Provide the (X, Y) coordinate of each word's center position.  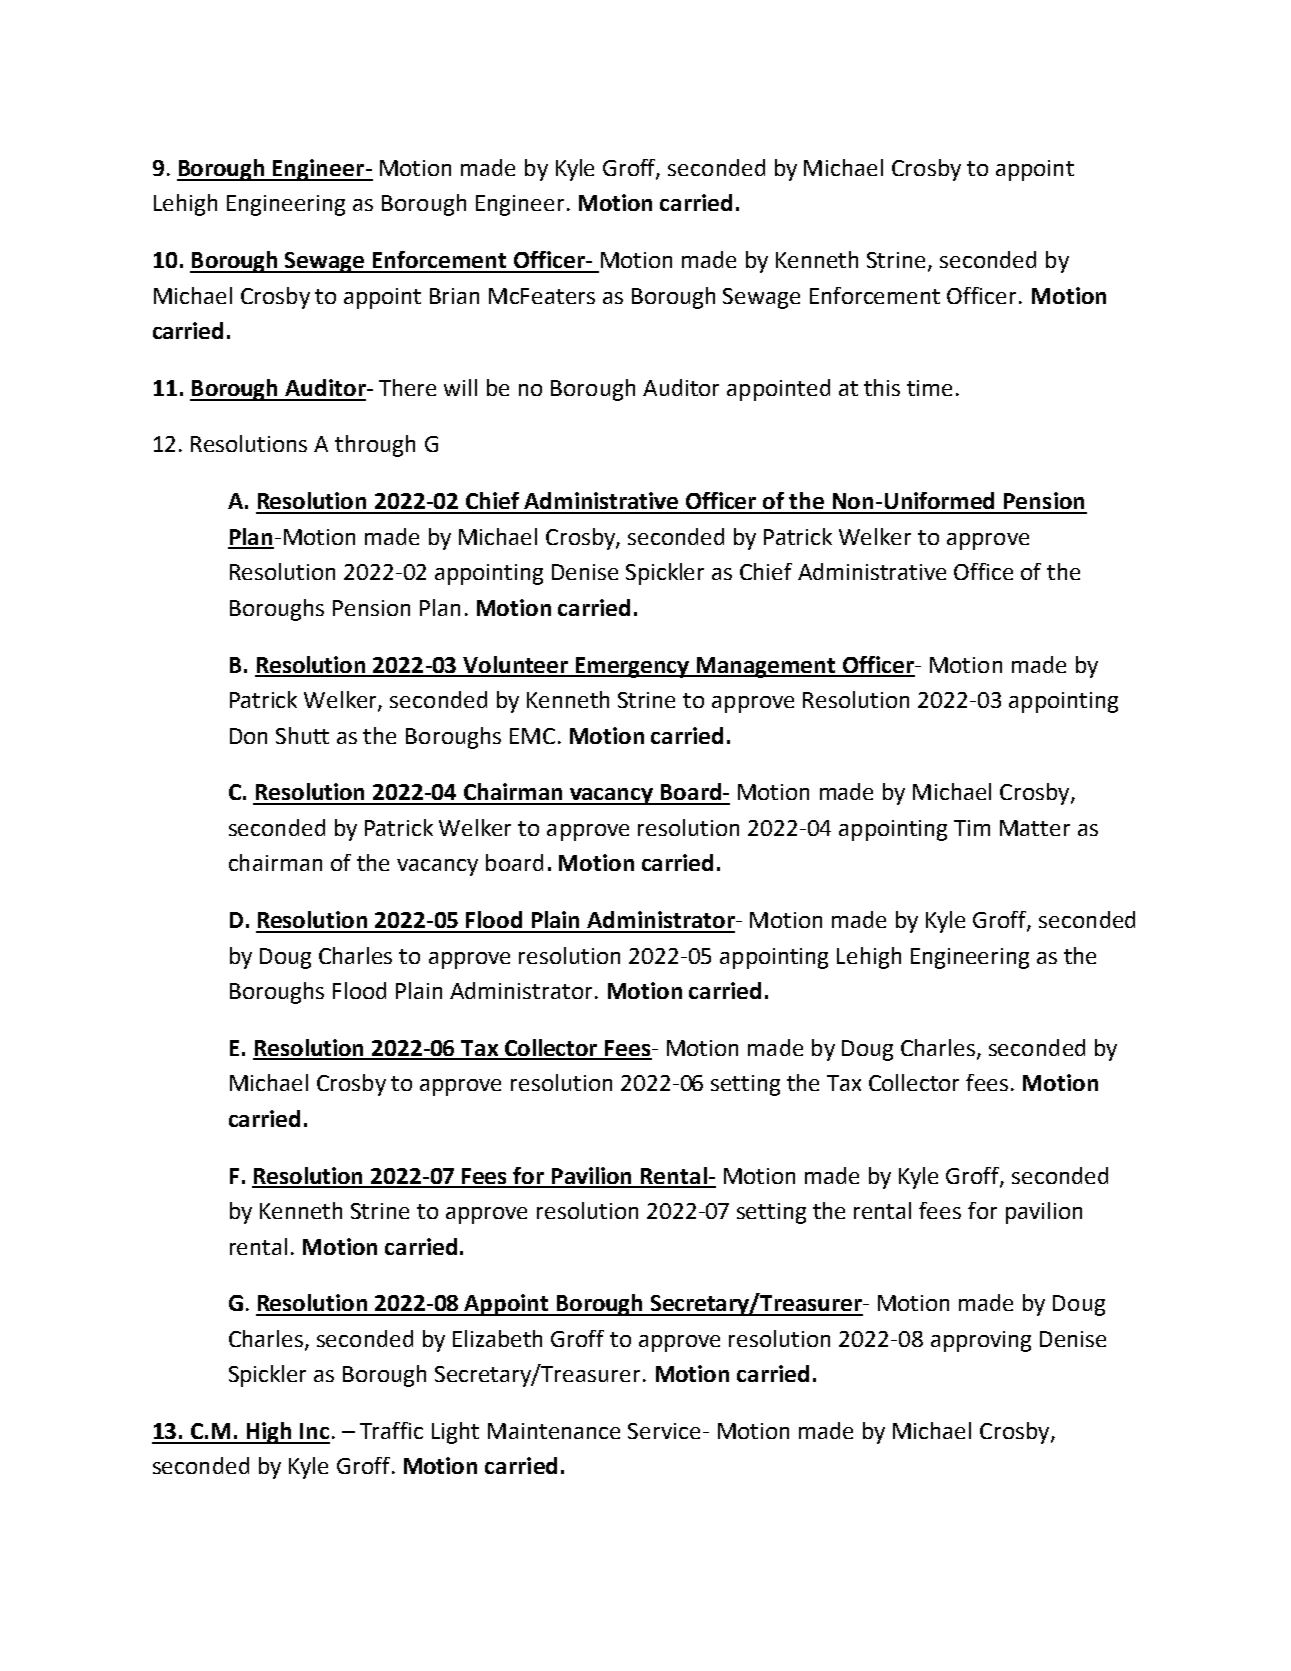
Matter (1035, 828)
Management (766, 667)
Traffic (391, 1430)
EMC (532, 736)
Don (248, 736)
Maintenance (554, 1431)
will (460, 387)
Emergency (633, 667)
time (929, 388)
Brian (454, 296)
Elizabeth (497, 1338)
